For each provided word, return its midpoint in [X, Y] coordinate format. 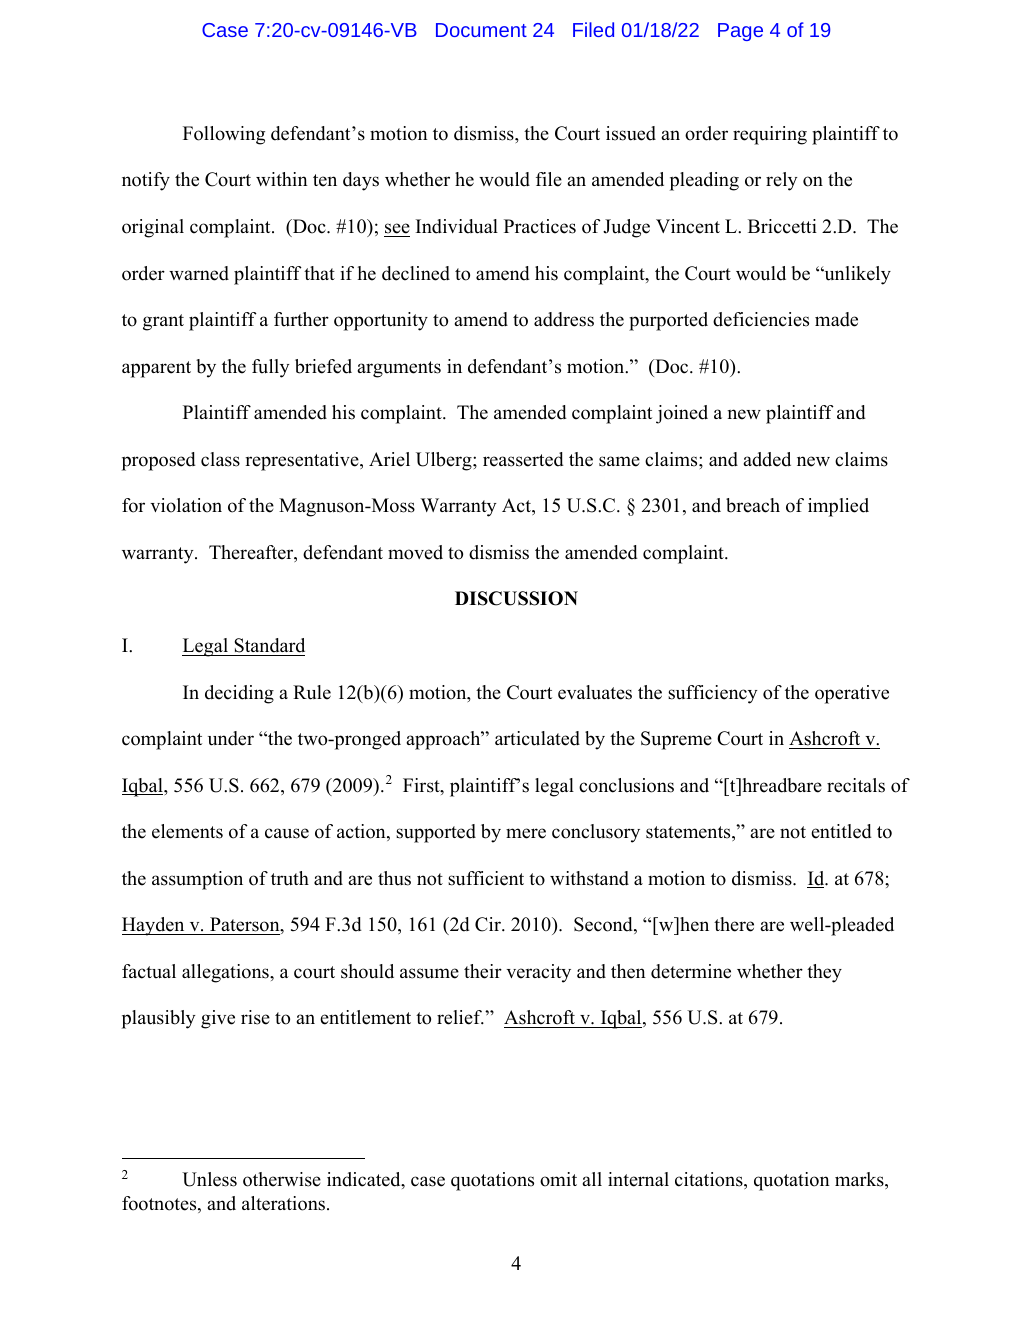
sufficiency [713, 694]
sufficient [486, 878]
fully [271, 368]
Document [481, 30]
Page [740, 32]
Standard [269, 645]
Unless [209, 1179]
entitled [841, 831]
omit [558, 1179]
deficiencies [761, 319]
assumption [197, 880]
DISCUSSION [516, 598]
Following [224, 135]
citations [710, 1180]
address [564, 319]
